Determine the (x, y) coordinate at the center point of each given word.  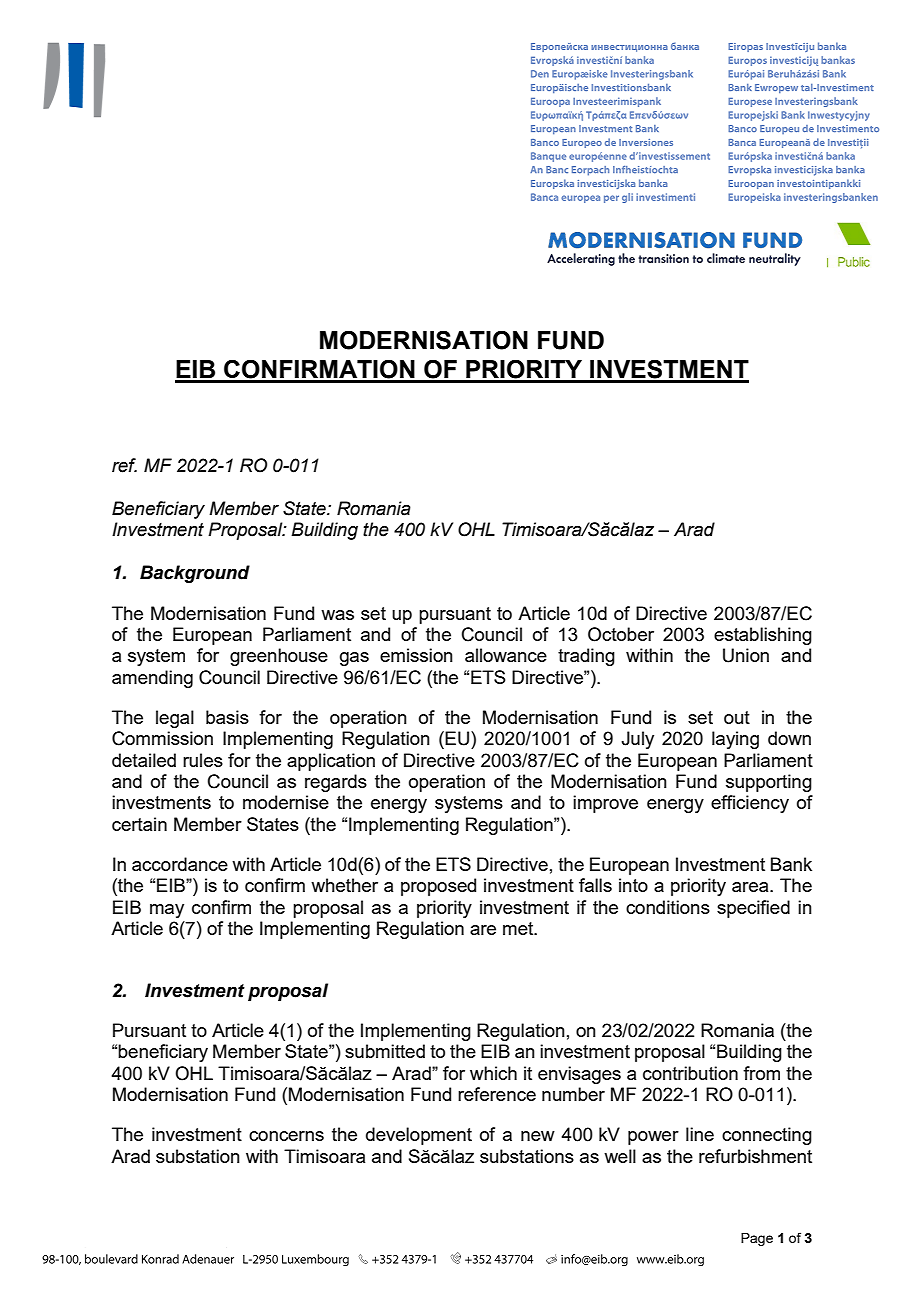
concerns (286, 1136)
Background (195, 574)
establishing (763, 636)
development (419, 1136)
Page (757, 1239)
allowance (506, 655)
